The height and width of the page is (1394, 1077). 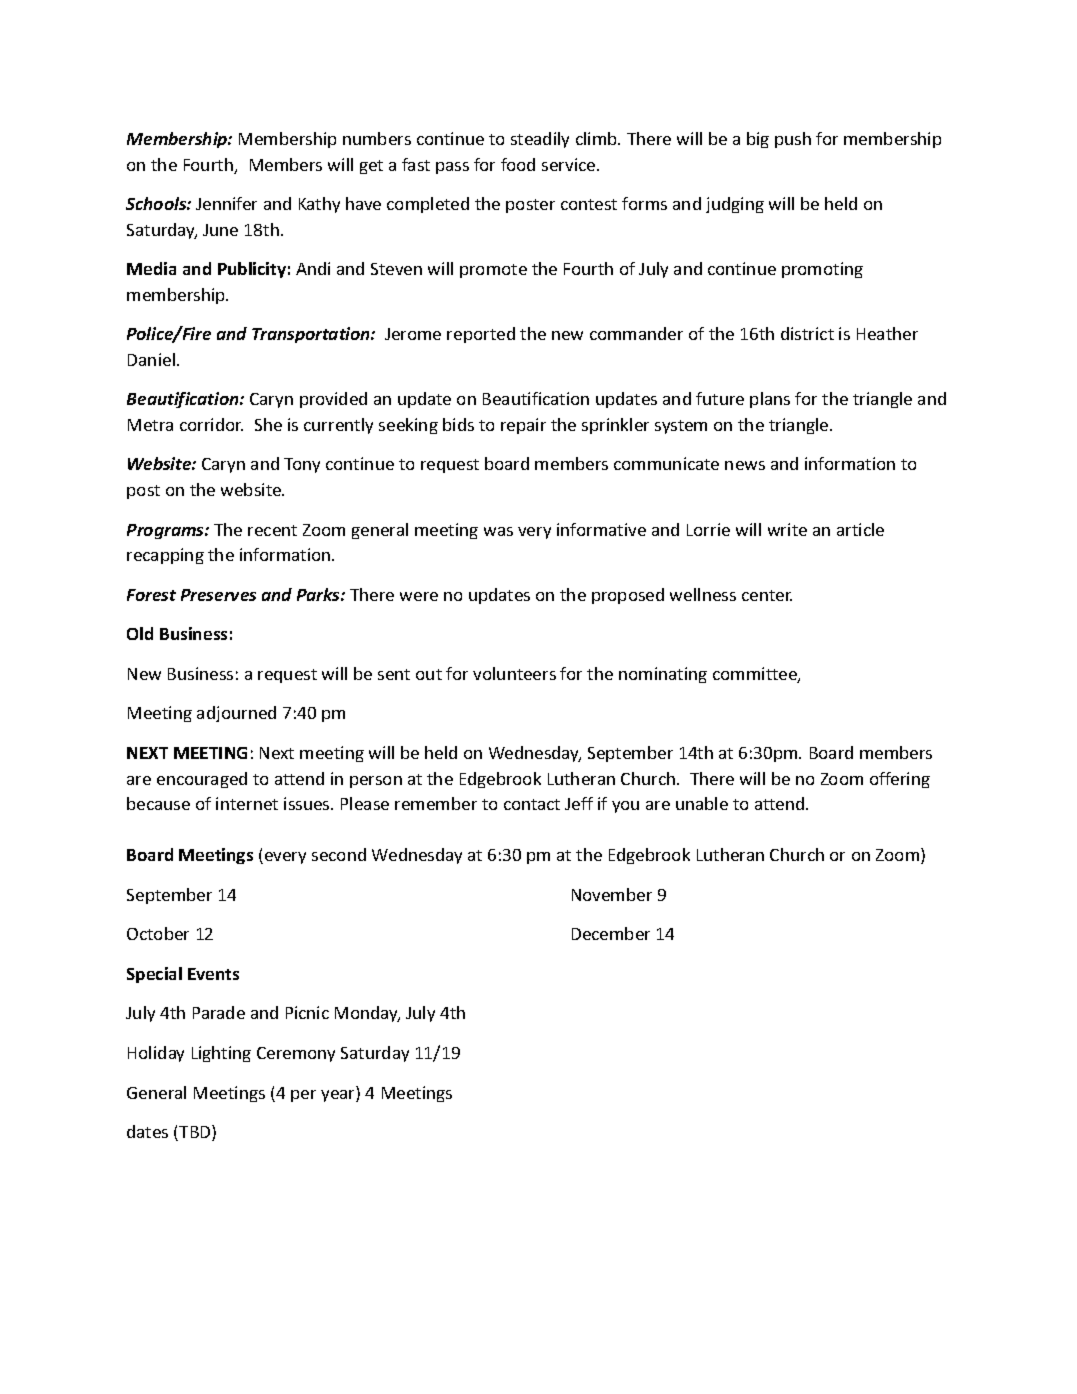 What do you see at coordinates (498, 531) in the page?
I see `was` at bounding box center [498, 531].
